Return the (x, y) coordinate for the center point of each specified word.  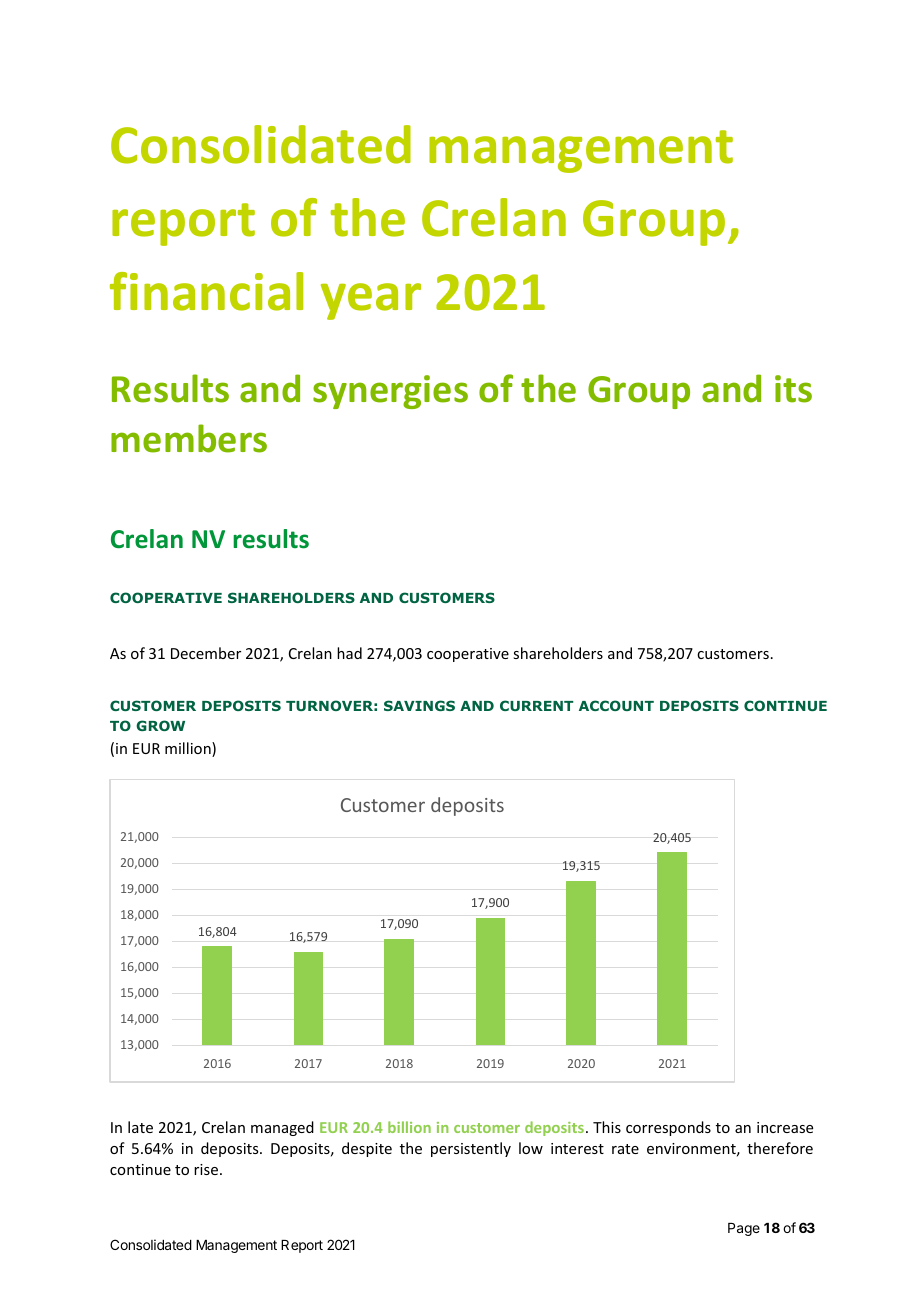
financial (206, 291)
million (189, 749)
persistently (471, 1149)
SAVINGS (419, 705)
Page (744, 1229)
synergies (390, 392)
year (371, 301)
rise (207, 1169)
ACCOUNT (616, 705)
